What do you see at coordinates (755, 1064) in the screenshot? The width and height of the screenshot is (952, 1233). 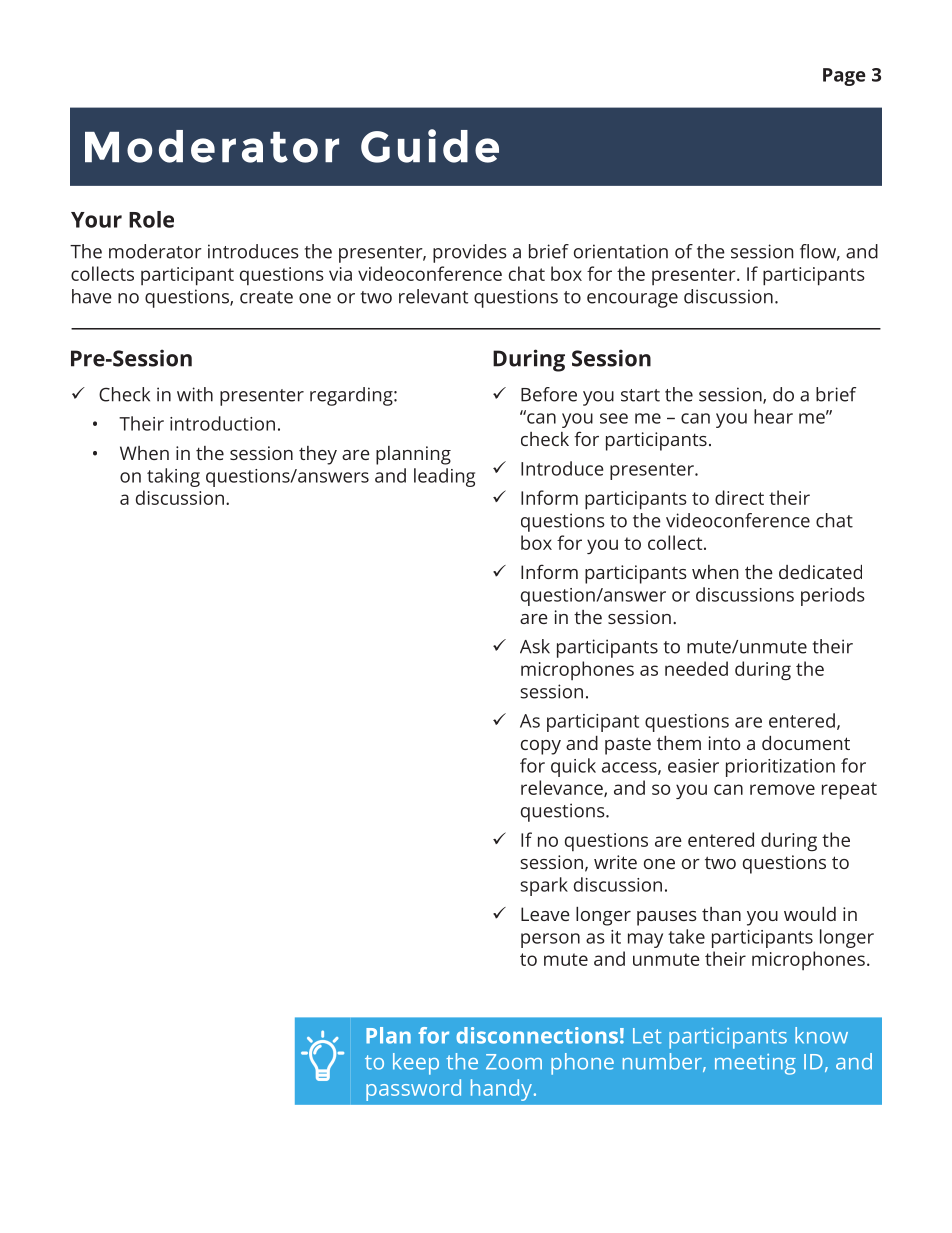 I see `meeting` at bounding box center [755, 1064].
